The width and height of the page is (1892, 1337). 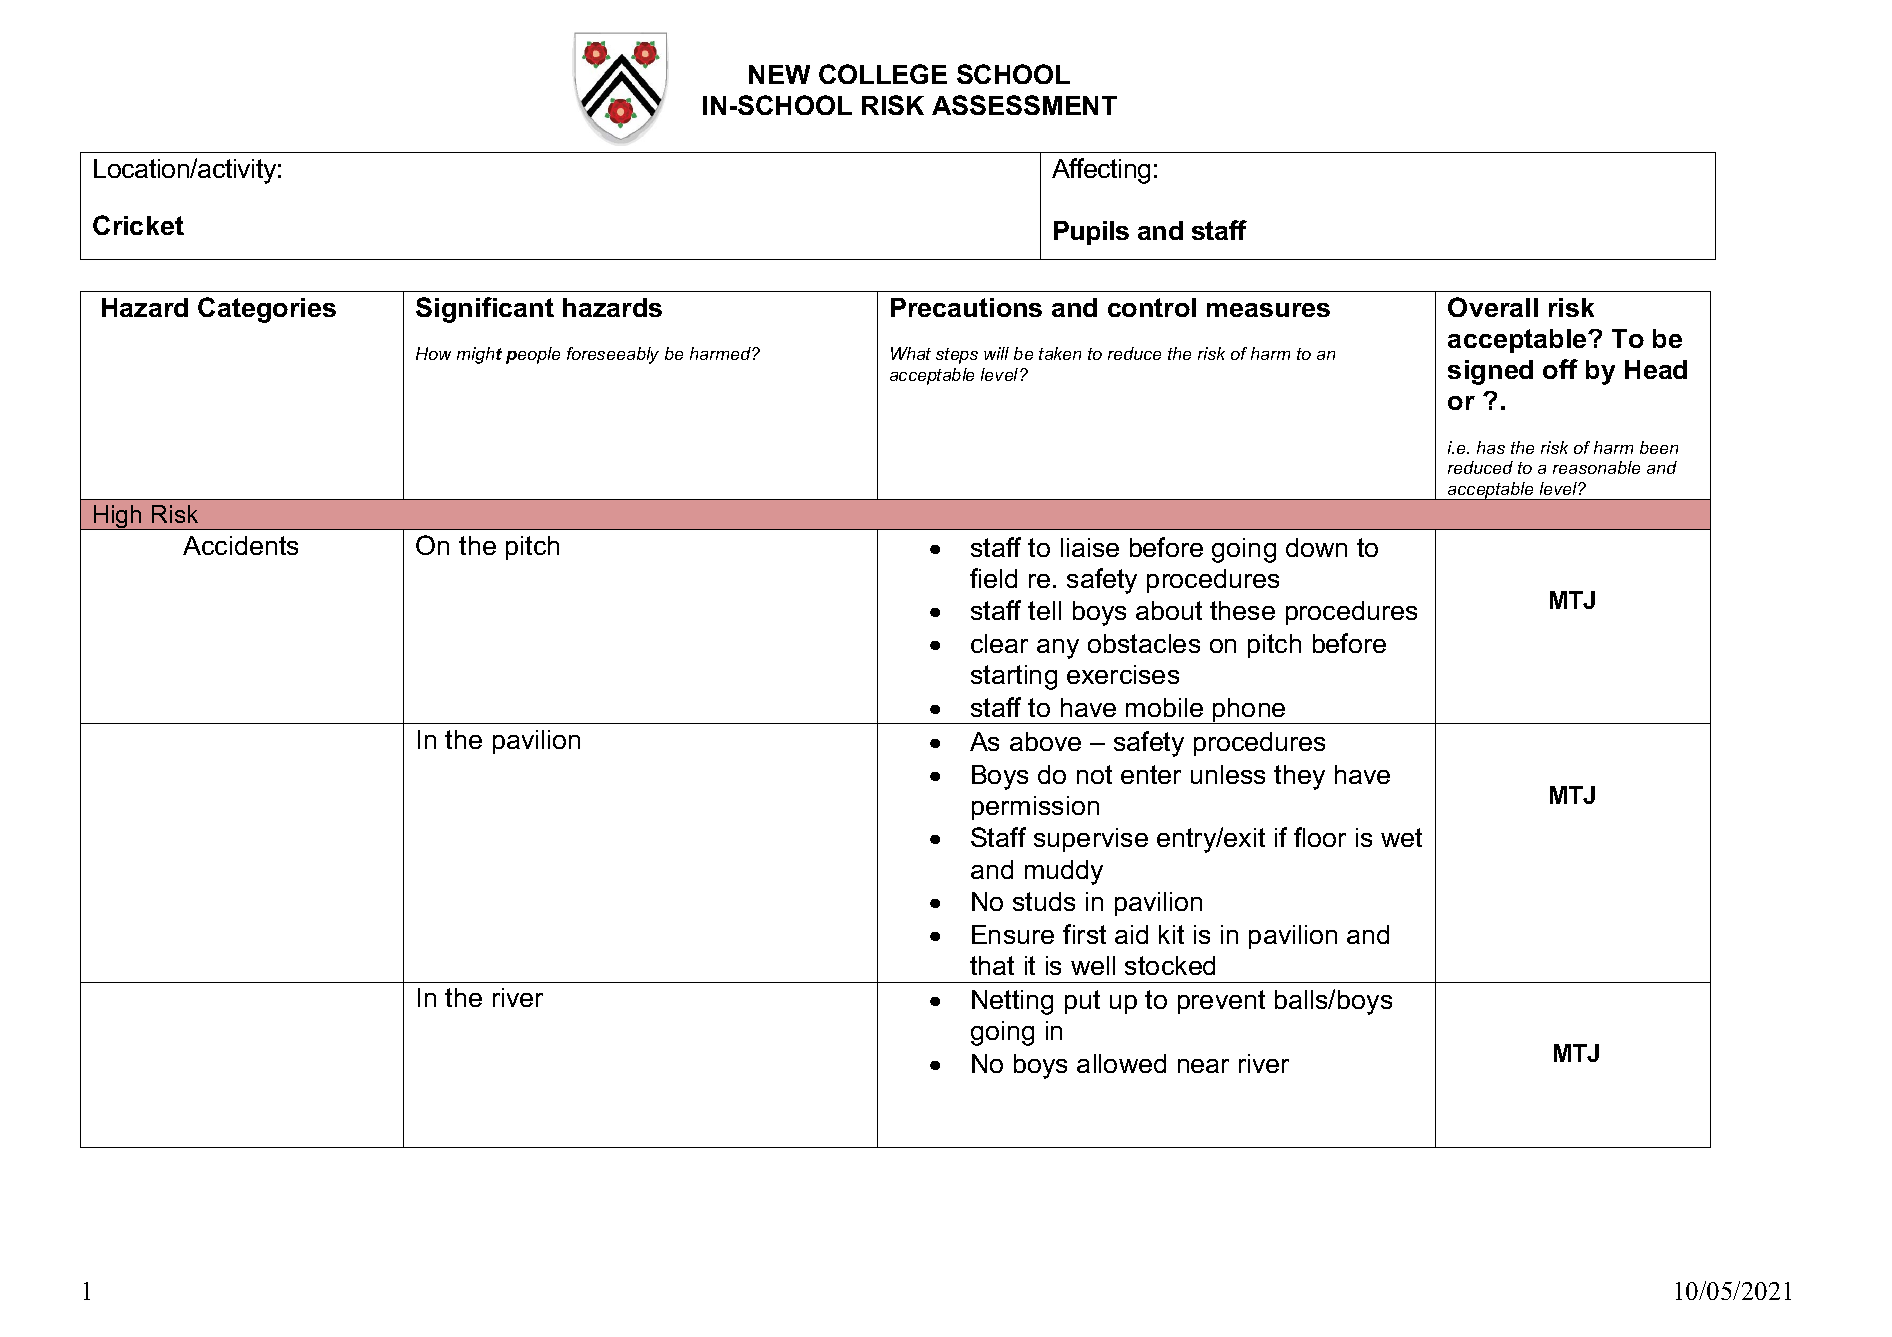 I want to click on COLLEGE, so click(x=883, y=74).
